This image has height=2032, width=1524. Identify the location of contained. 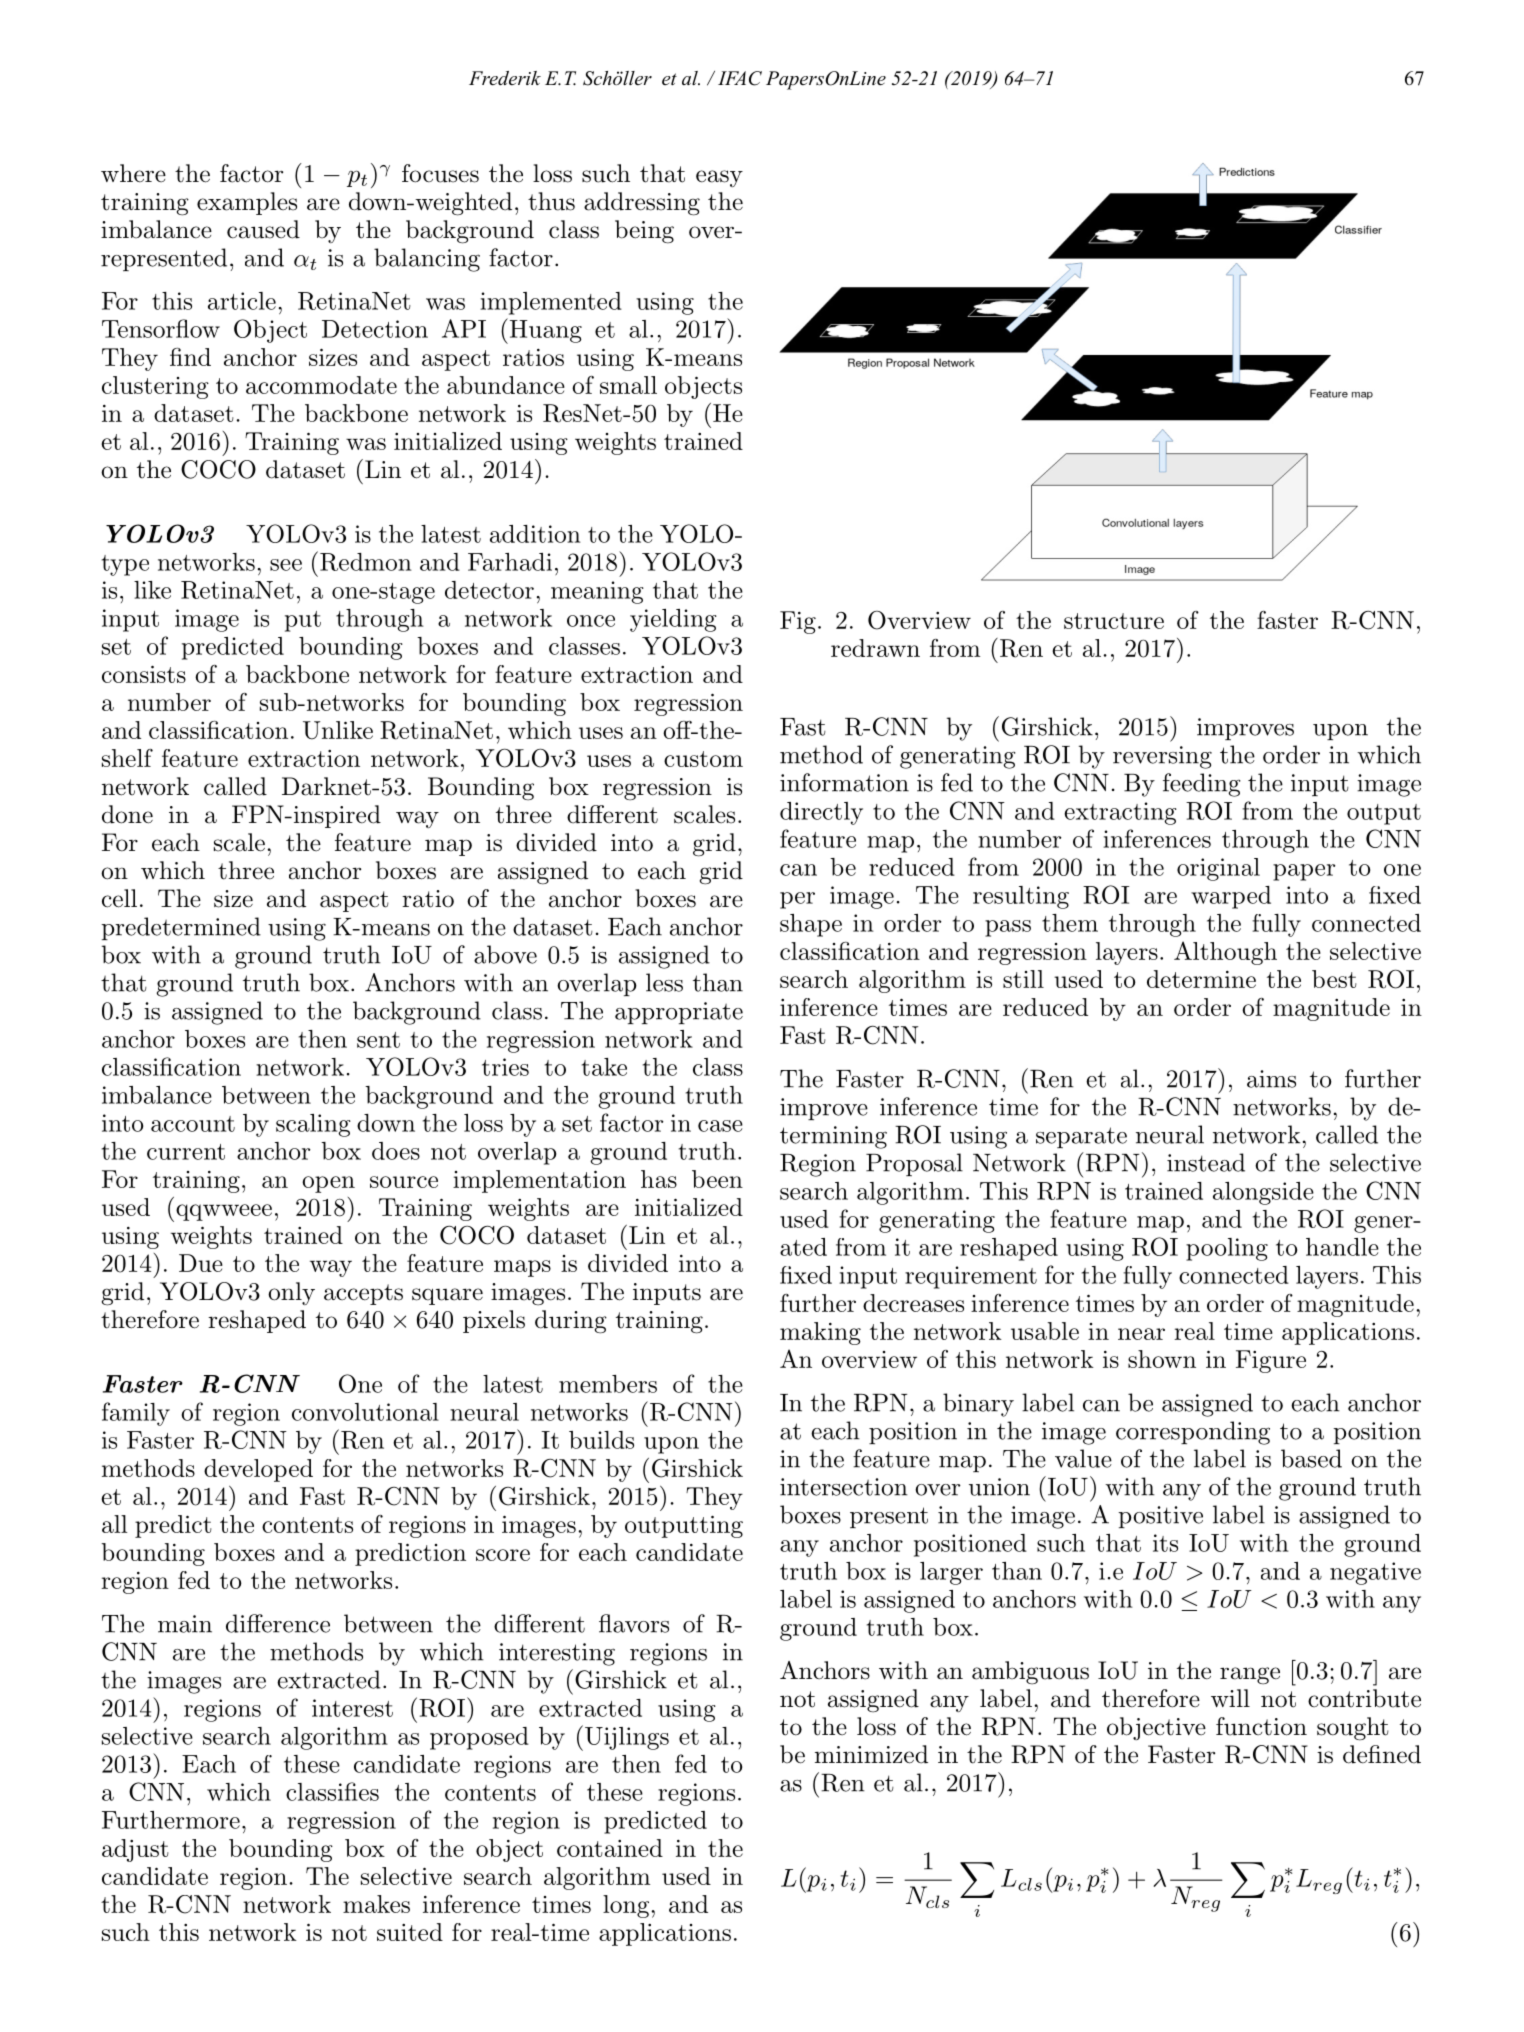
(610, 1848).
